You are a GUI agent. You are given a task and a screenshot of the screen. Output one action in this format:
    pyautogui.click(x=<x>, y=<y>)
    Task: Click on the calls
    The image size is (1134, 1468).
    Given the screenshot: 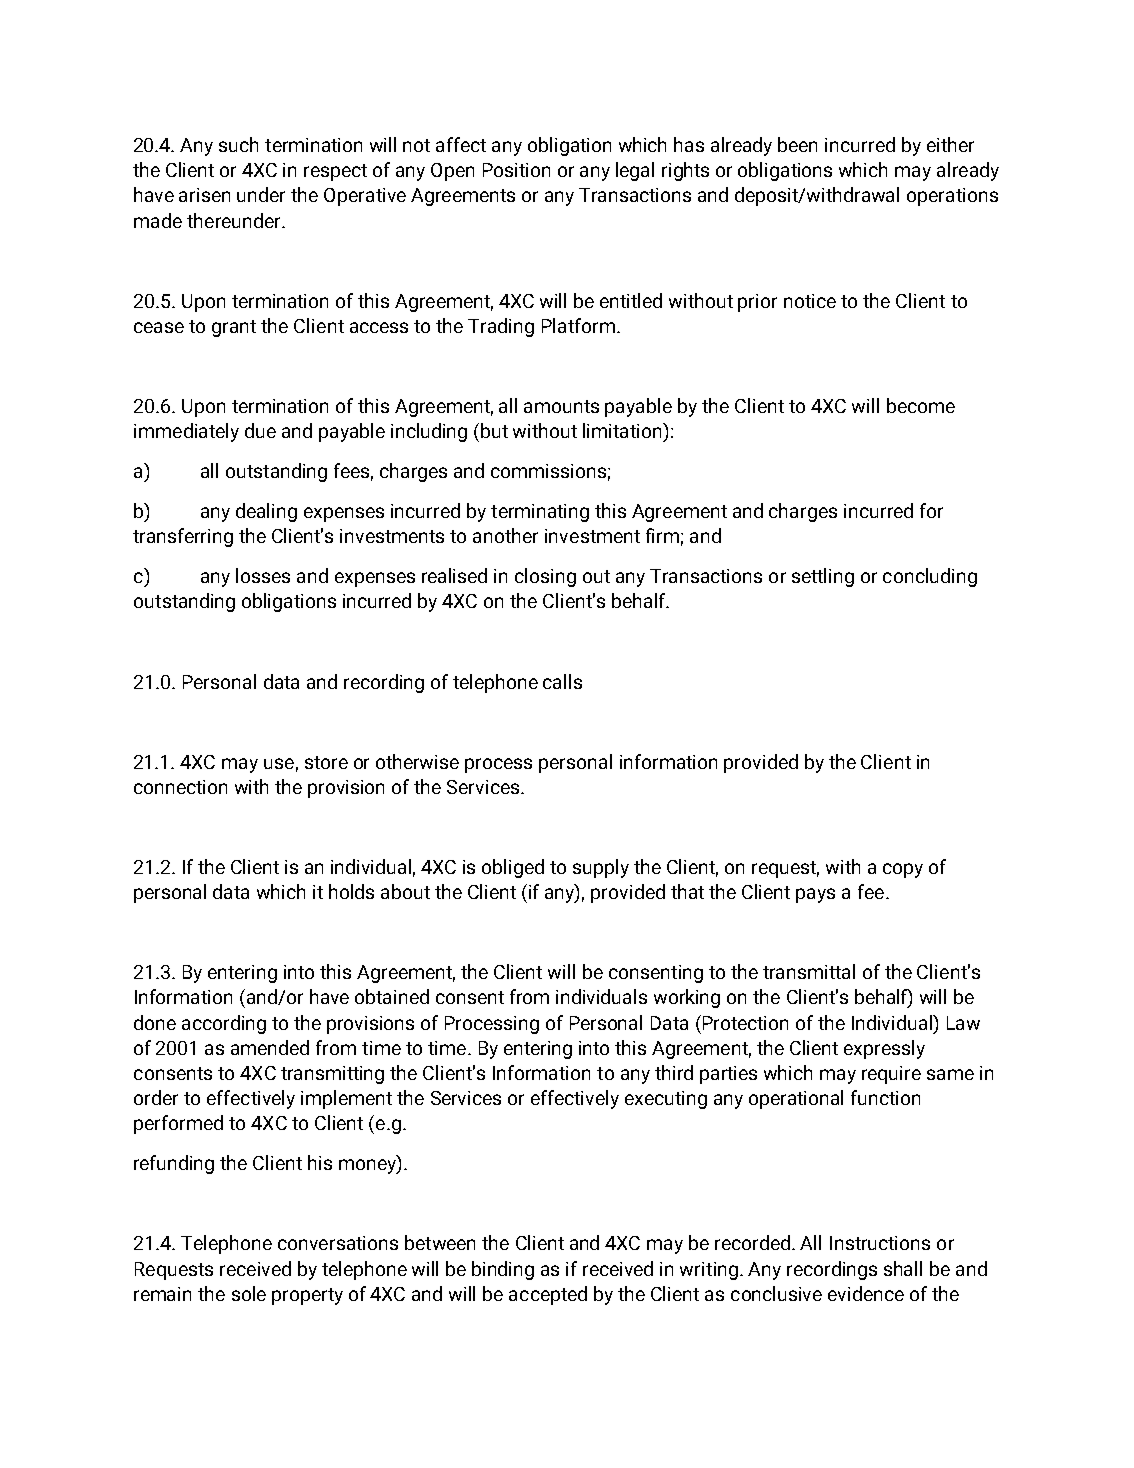 What is the action you would take?
    pyautogui.click(x=562, y=681)
